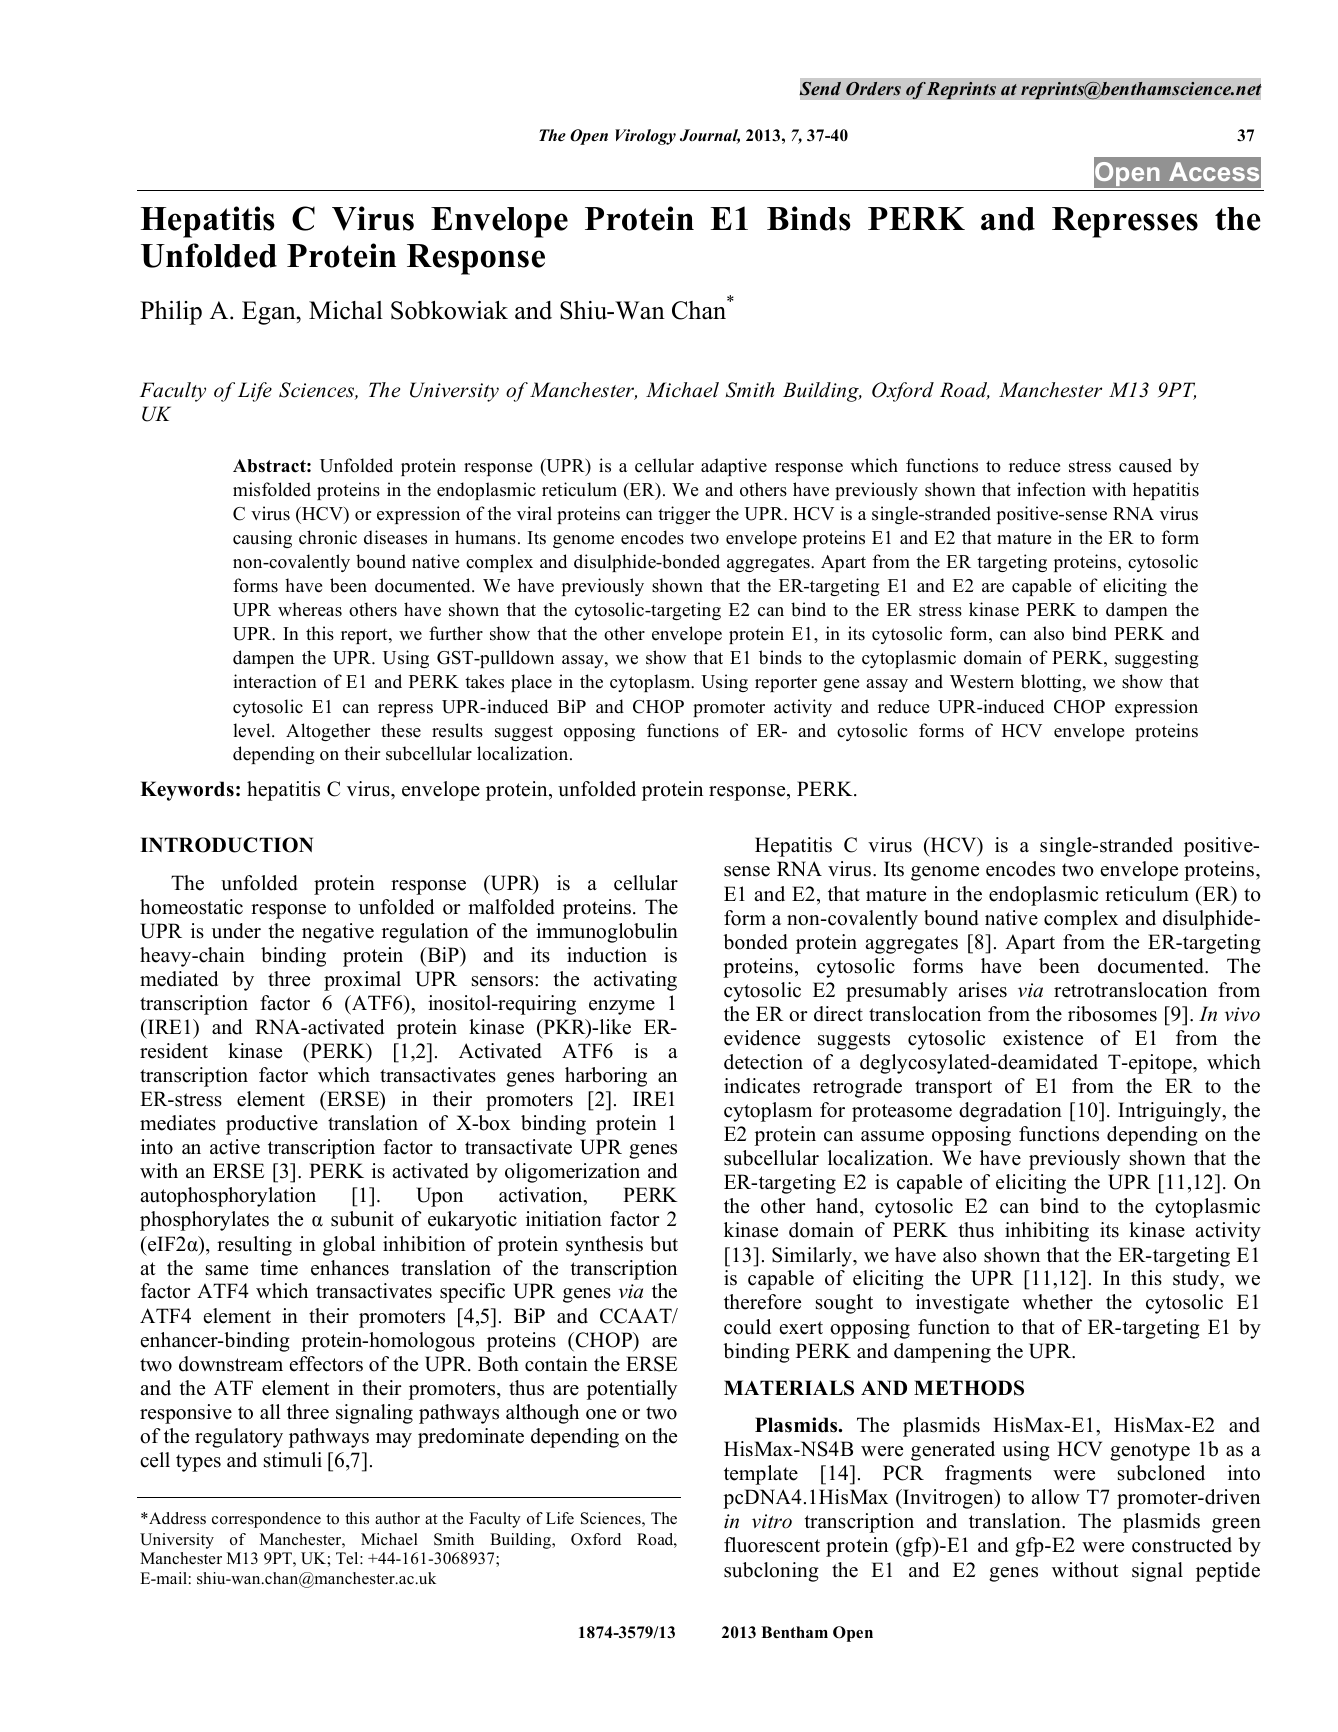  I want to click on Orders, so click(873, 89).
